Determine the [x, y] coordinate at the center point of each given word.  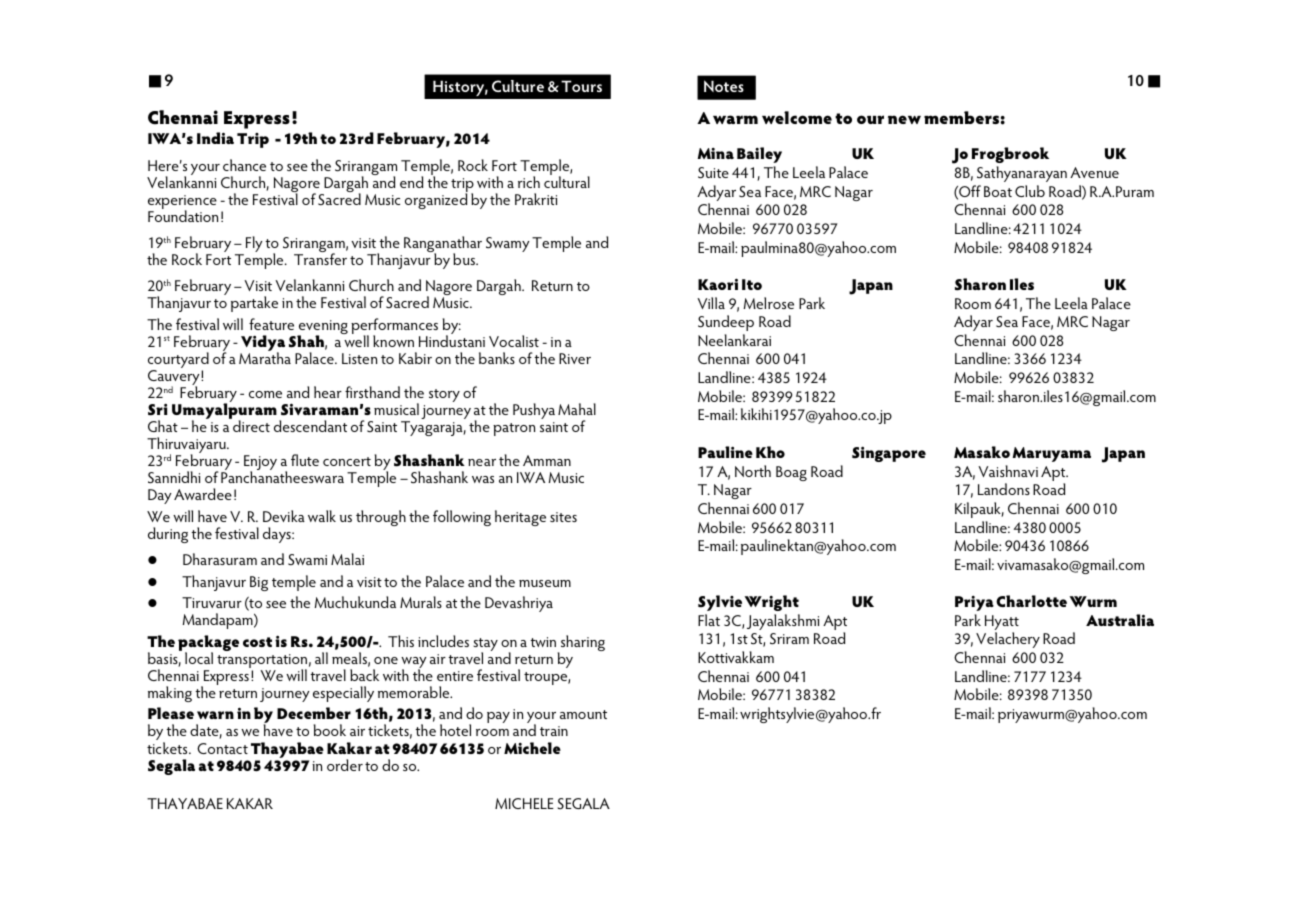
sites [563, 517]
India [215, 138]
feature [271, 324]
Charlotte [1031, 601]
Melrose [769, 303]
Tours [581, 86]
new [904, 119]
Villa [711, 303]
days [278, 535]
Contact [222, 748]
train [554, 731]
